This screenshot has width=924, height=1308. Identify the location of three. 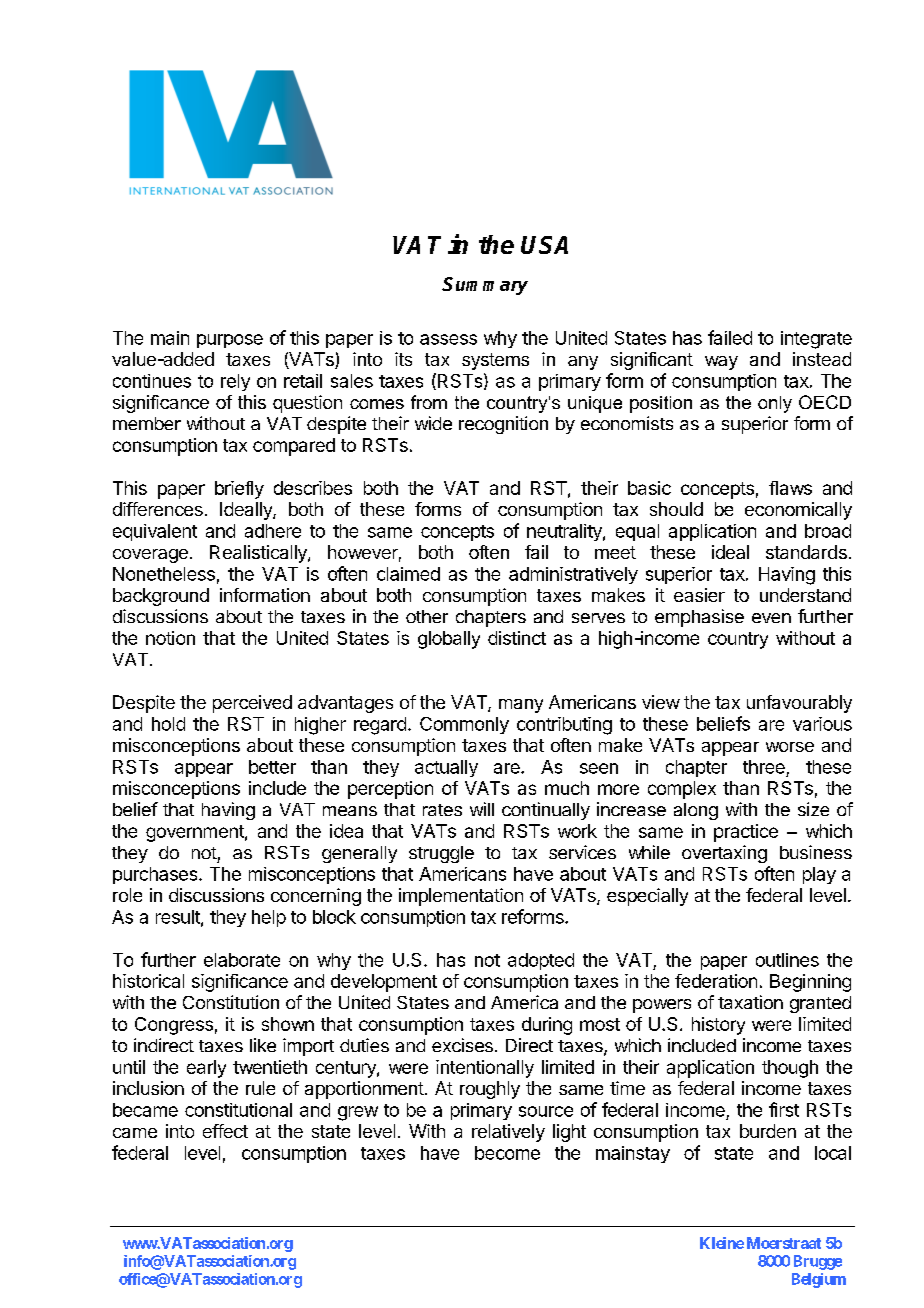
(764, 767).
